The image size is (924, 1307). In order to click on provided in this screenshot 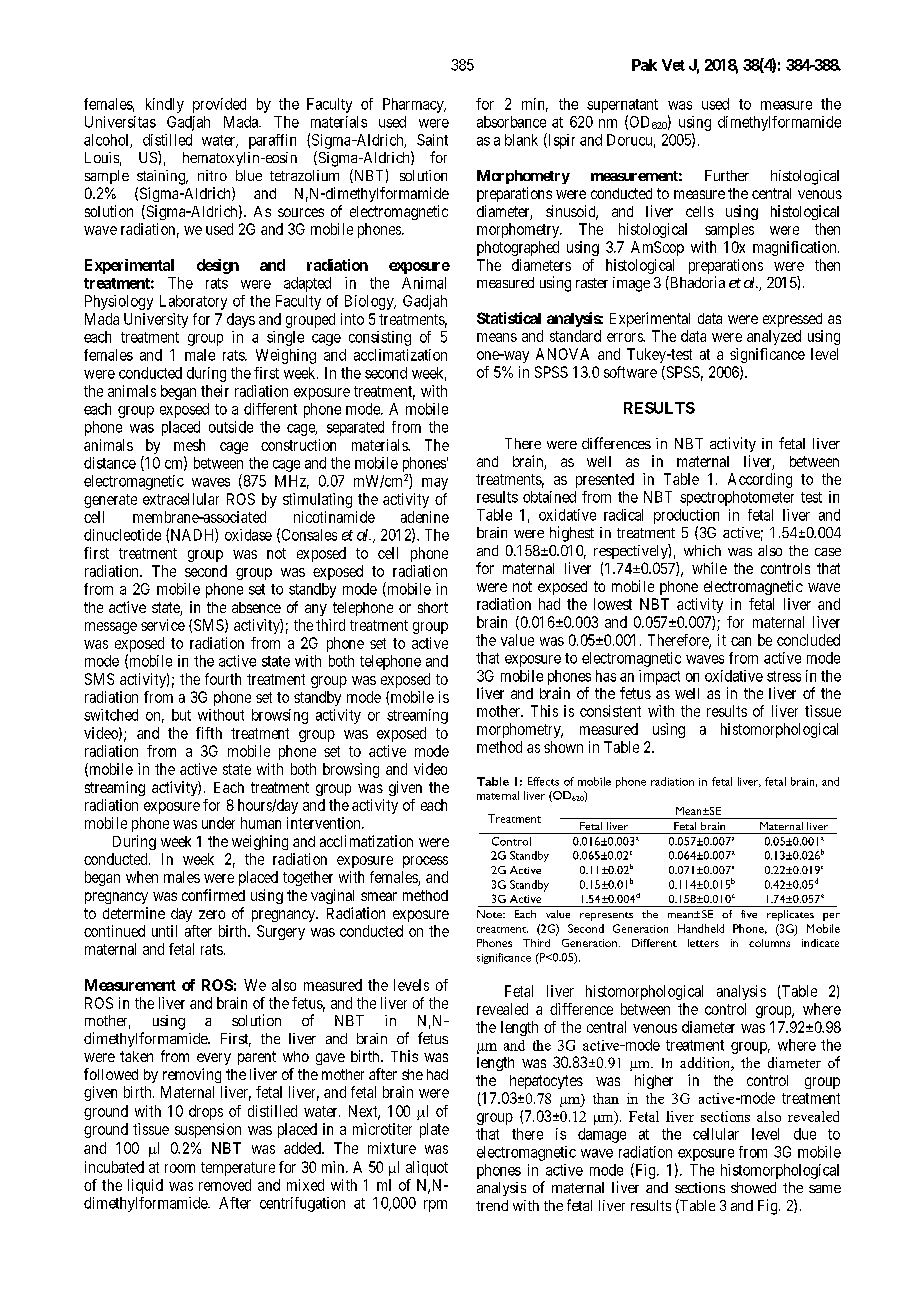, I will do `click(219, 105)`.
